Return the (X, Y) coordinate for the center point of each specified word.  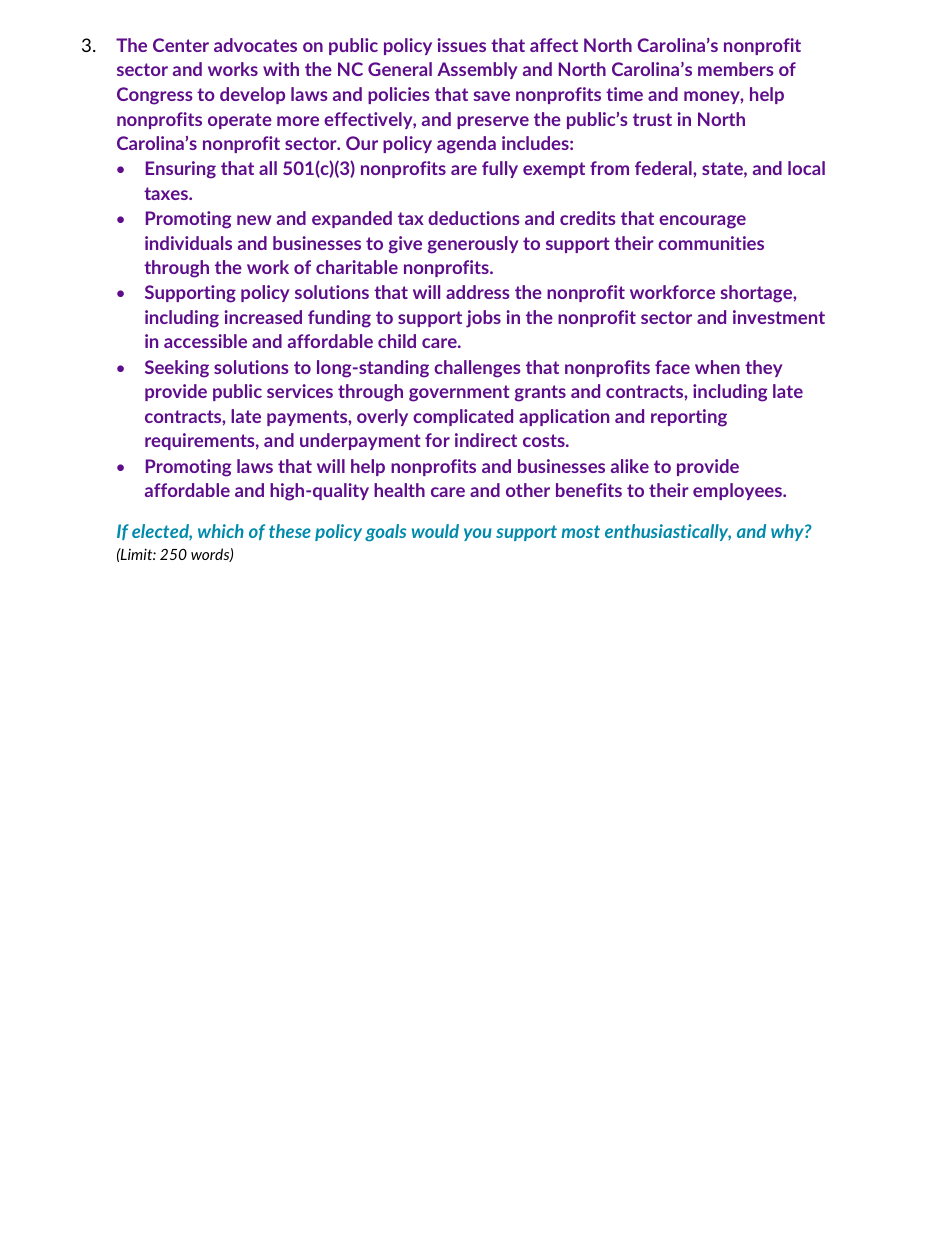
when (717, 367)
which (221, 531)
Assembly (477, 70)
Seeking (177, 369)
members (735, 69)
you (478, 534)
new (254, 220)
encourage (702, 222)
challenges (477, 369)
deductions (473, 218)
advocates (255, 45)
